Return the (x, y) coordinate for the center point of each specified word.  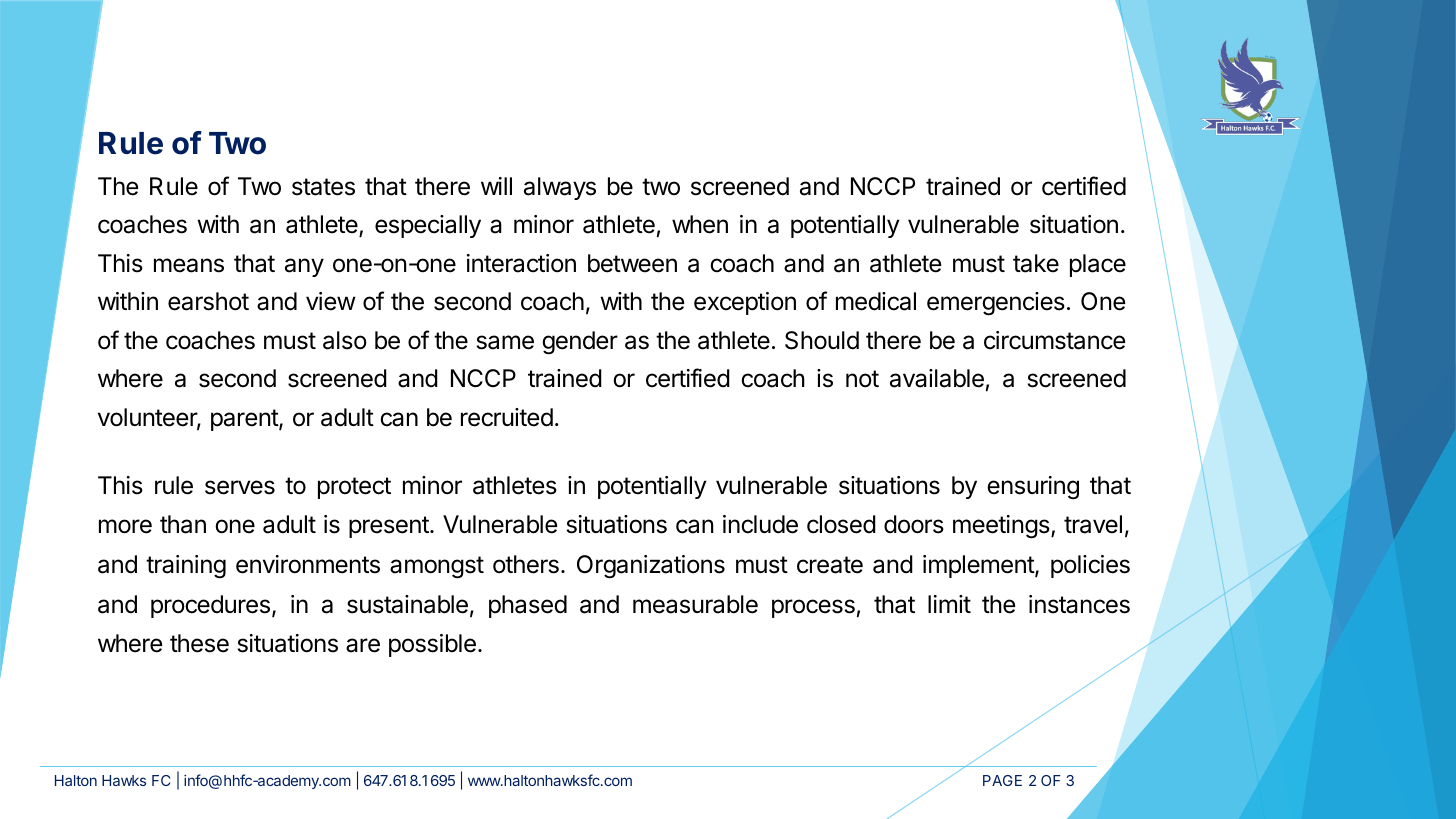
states (323, 187)
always (560, 188)
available (937, 378)
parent (245, 420)
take (1036, 263)
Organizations (651, 567)
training (186, 567)
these (199, 643)
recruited (507, 417)
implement (979, 566)
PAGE (1002, 780)
